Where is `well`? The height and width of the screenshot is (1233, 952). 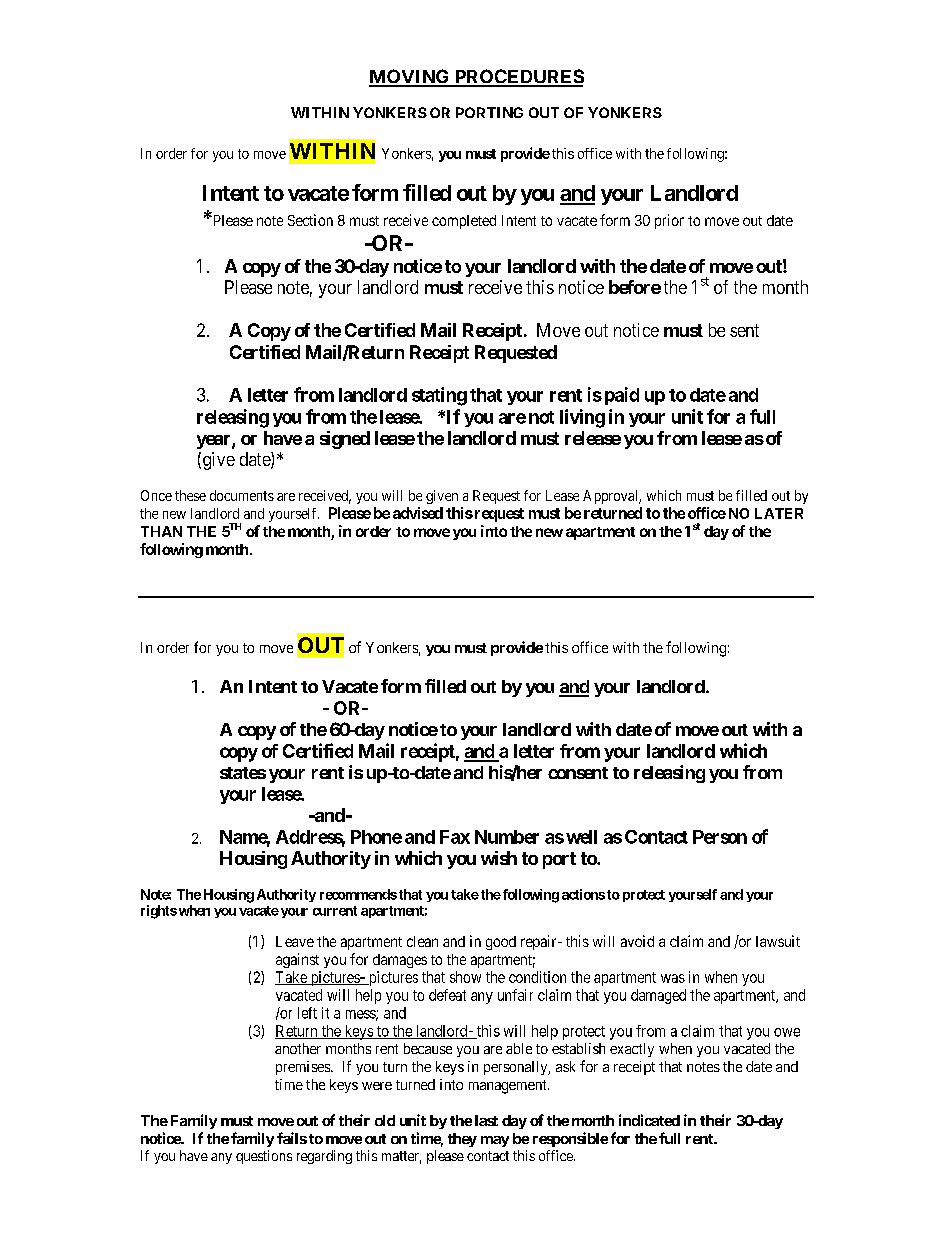 well is located at coordinates (581, 837).
